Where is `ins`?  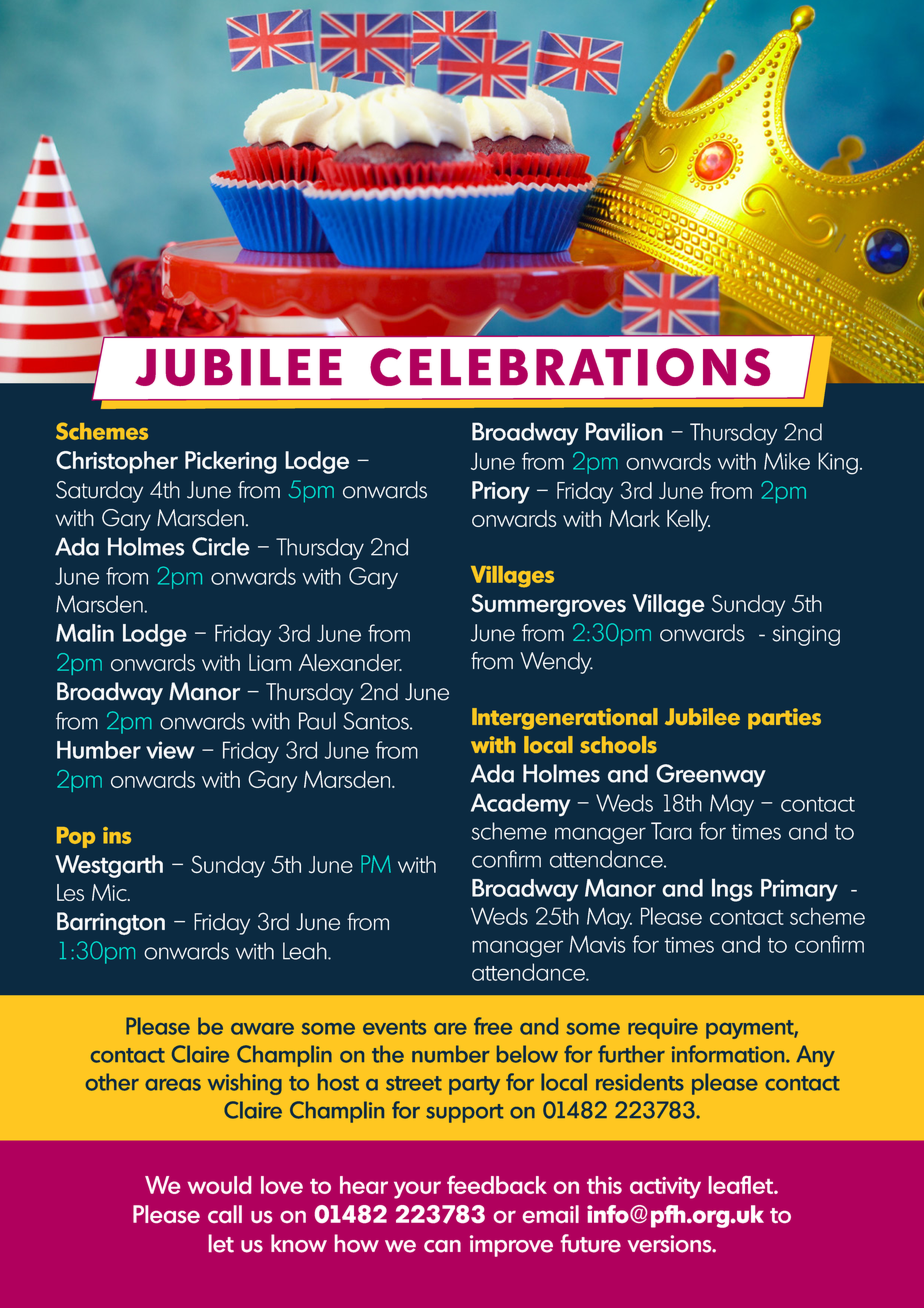
ins is located at coordinates (117, 835).
